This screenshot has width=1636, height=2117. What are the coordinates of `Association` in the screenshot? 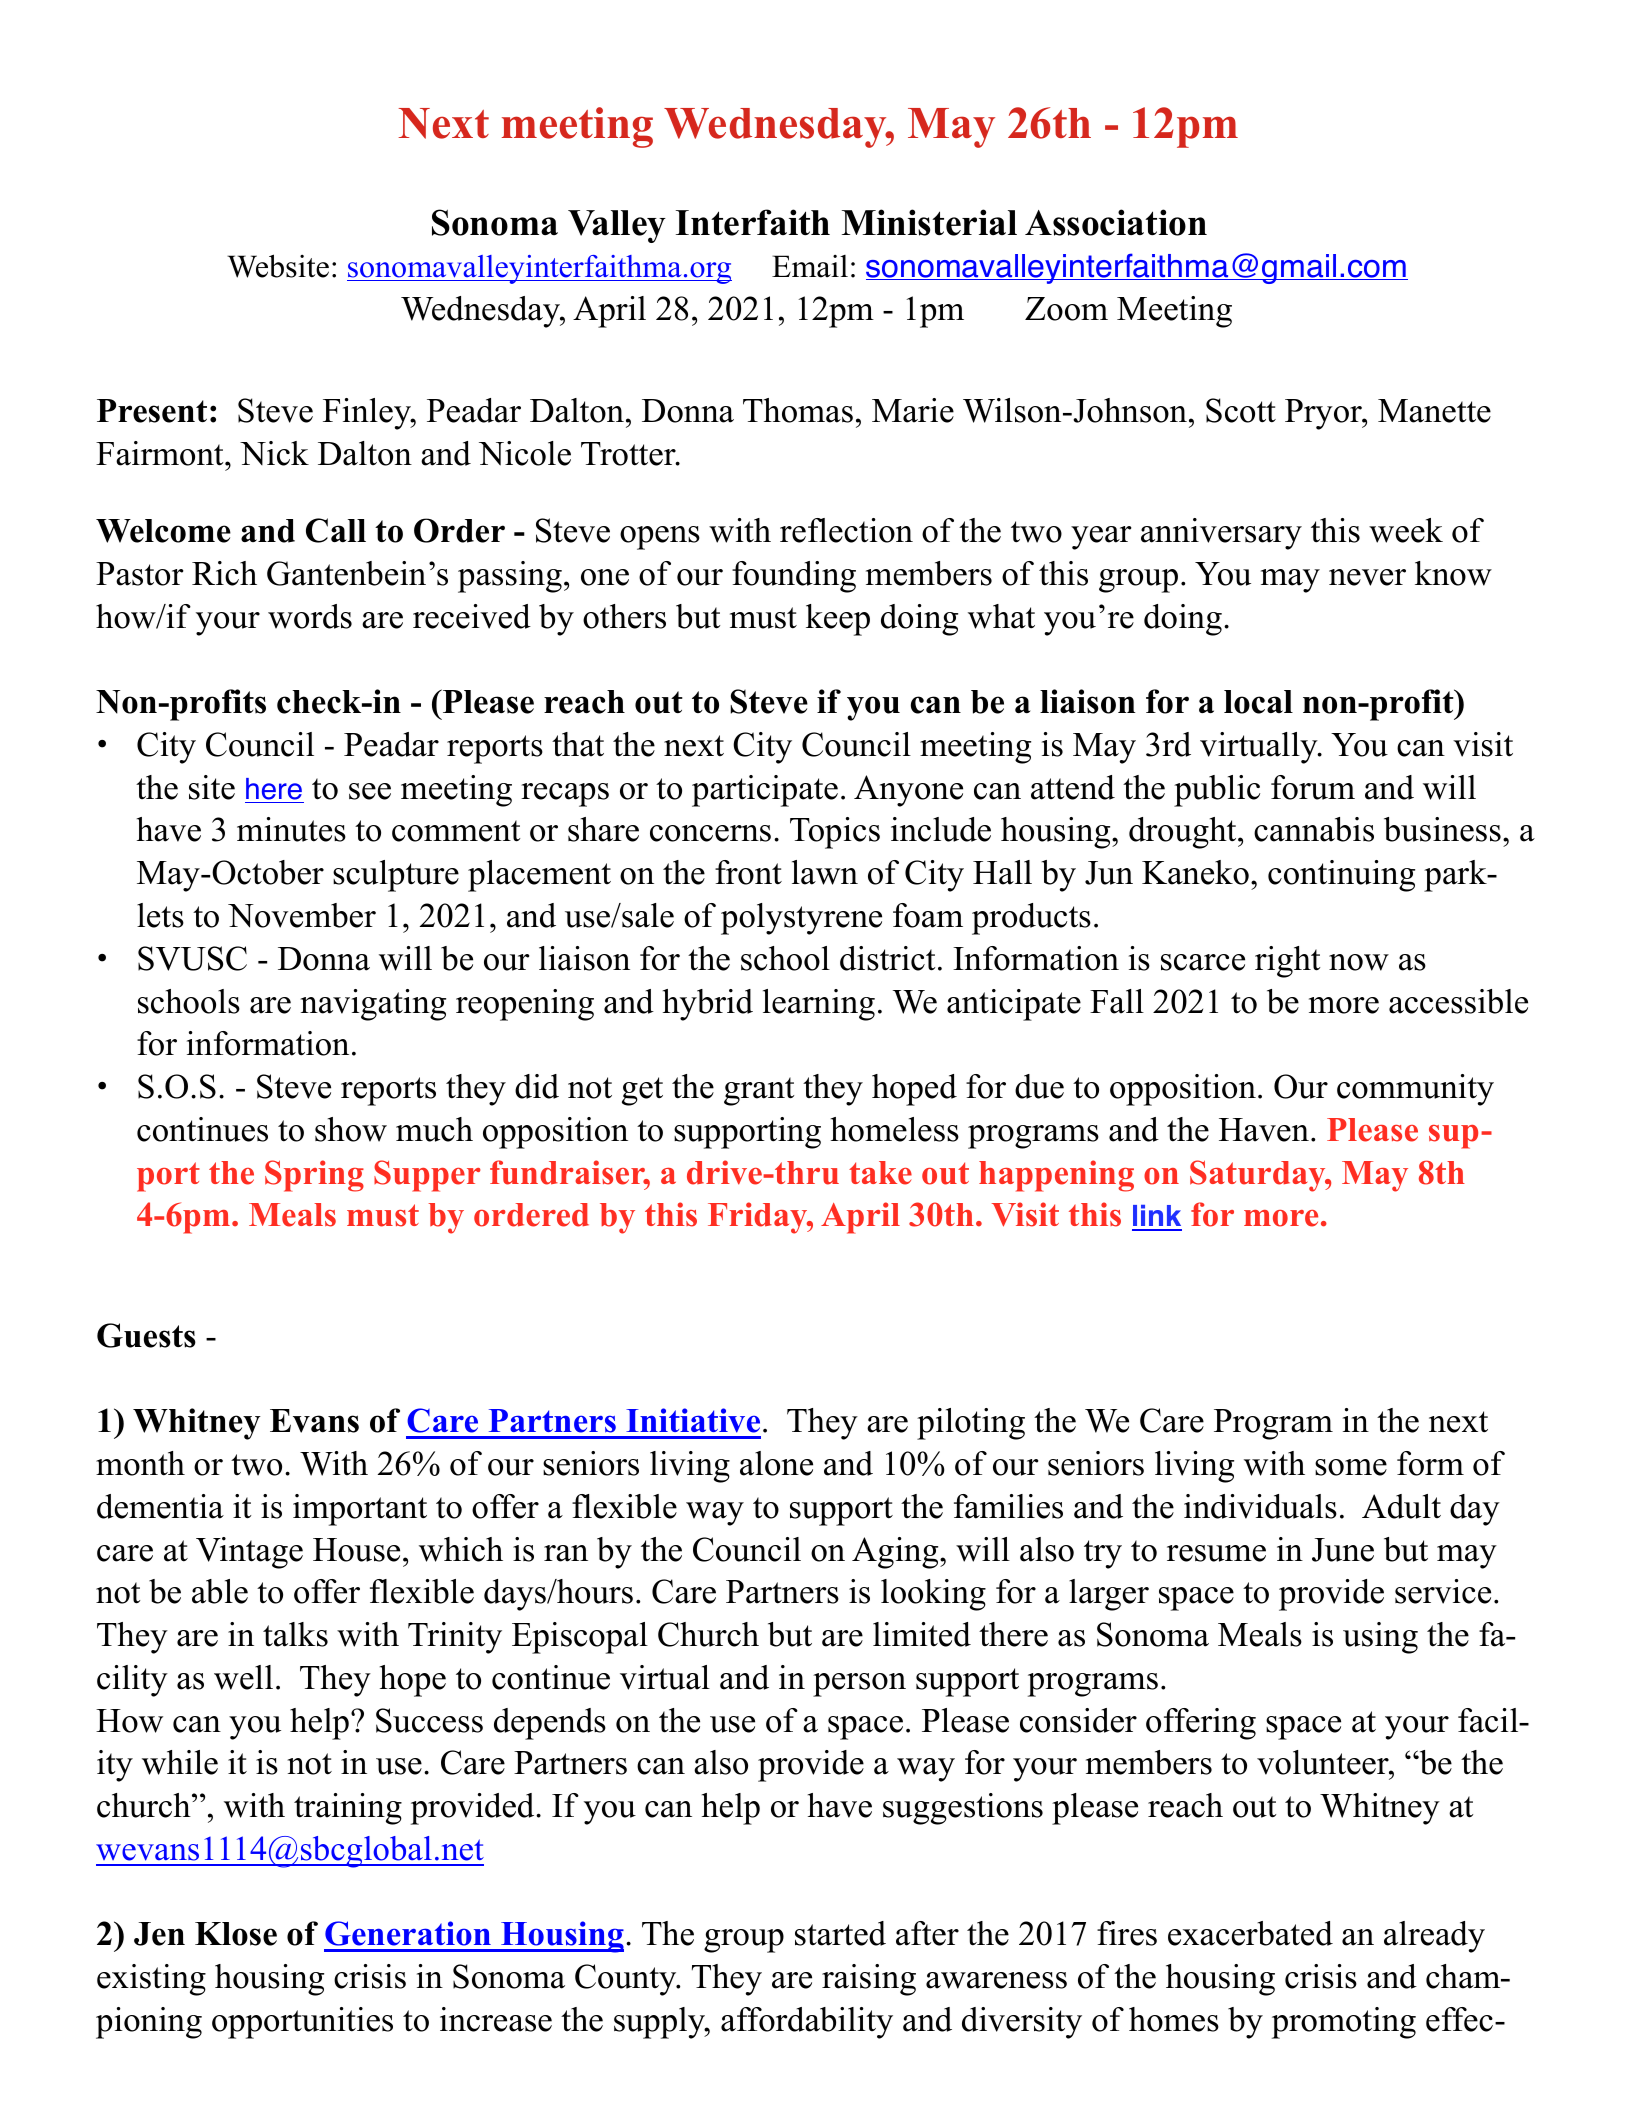 It's located at (1116, 222).
